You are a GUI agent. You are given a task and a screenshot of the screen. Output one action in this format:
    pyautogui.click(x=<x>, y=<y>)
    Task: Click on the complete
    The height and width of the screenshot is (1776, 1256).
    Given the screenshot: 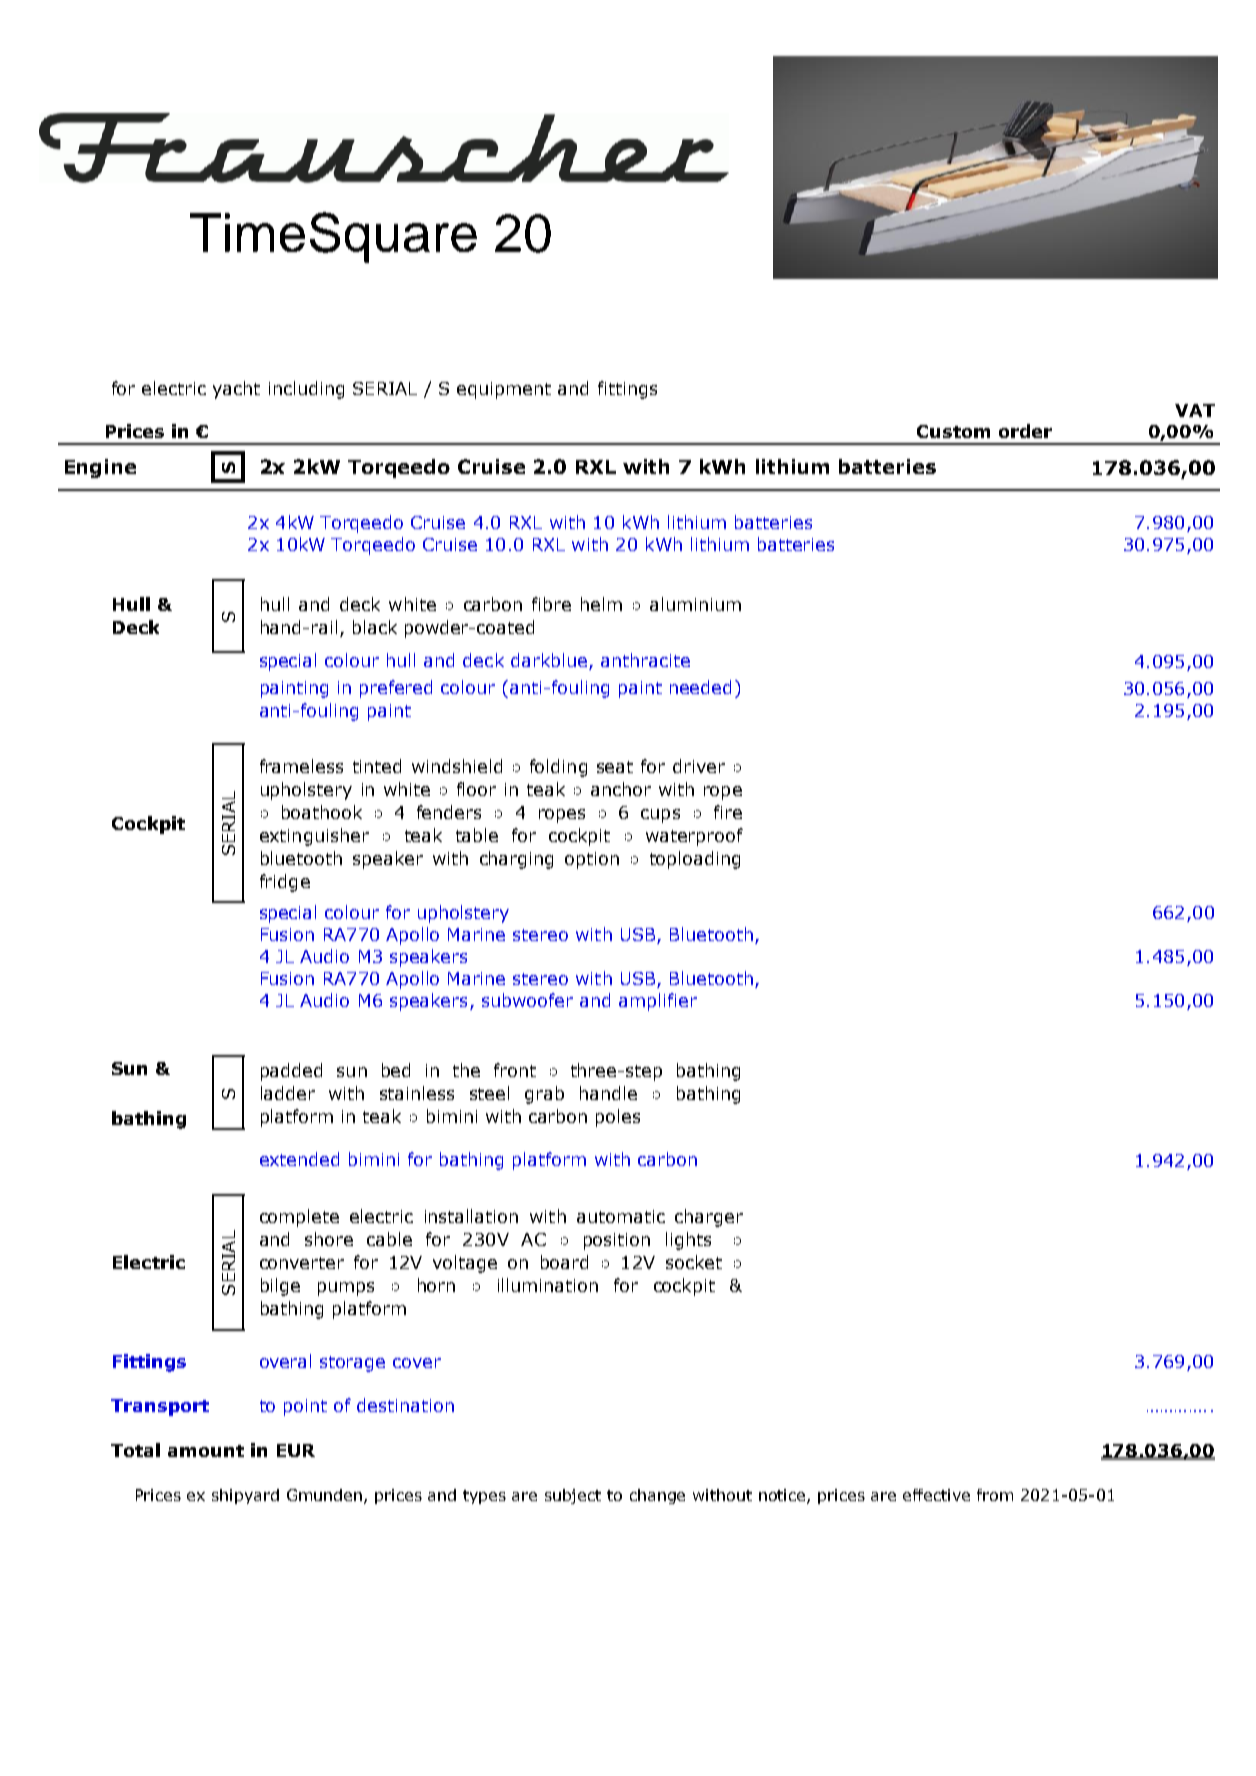 What is the action you would take?
    pyautogui.click(x=299, y=1218)
